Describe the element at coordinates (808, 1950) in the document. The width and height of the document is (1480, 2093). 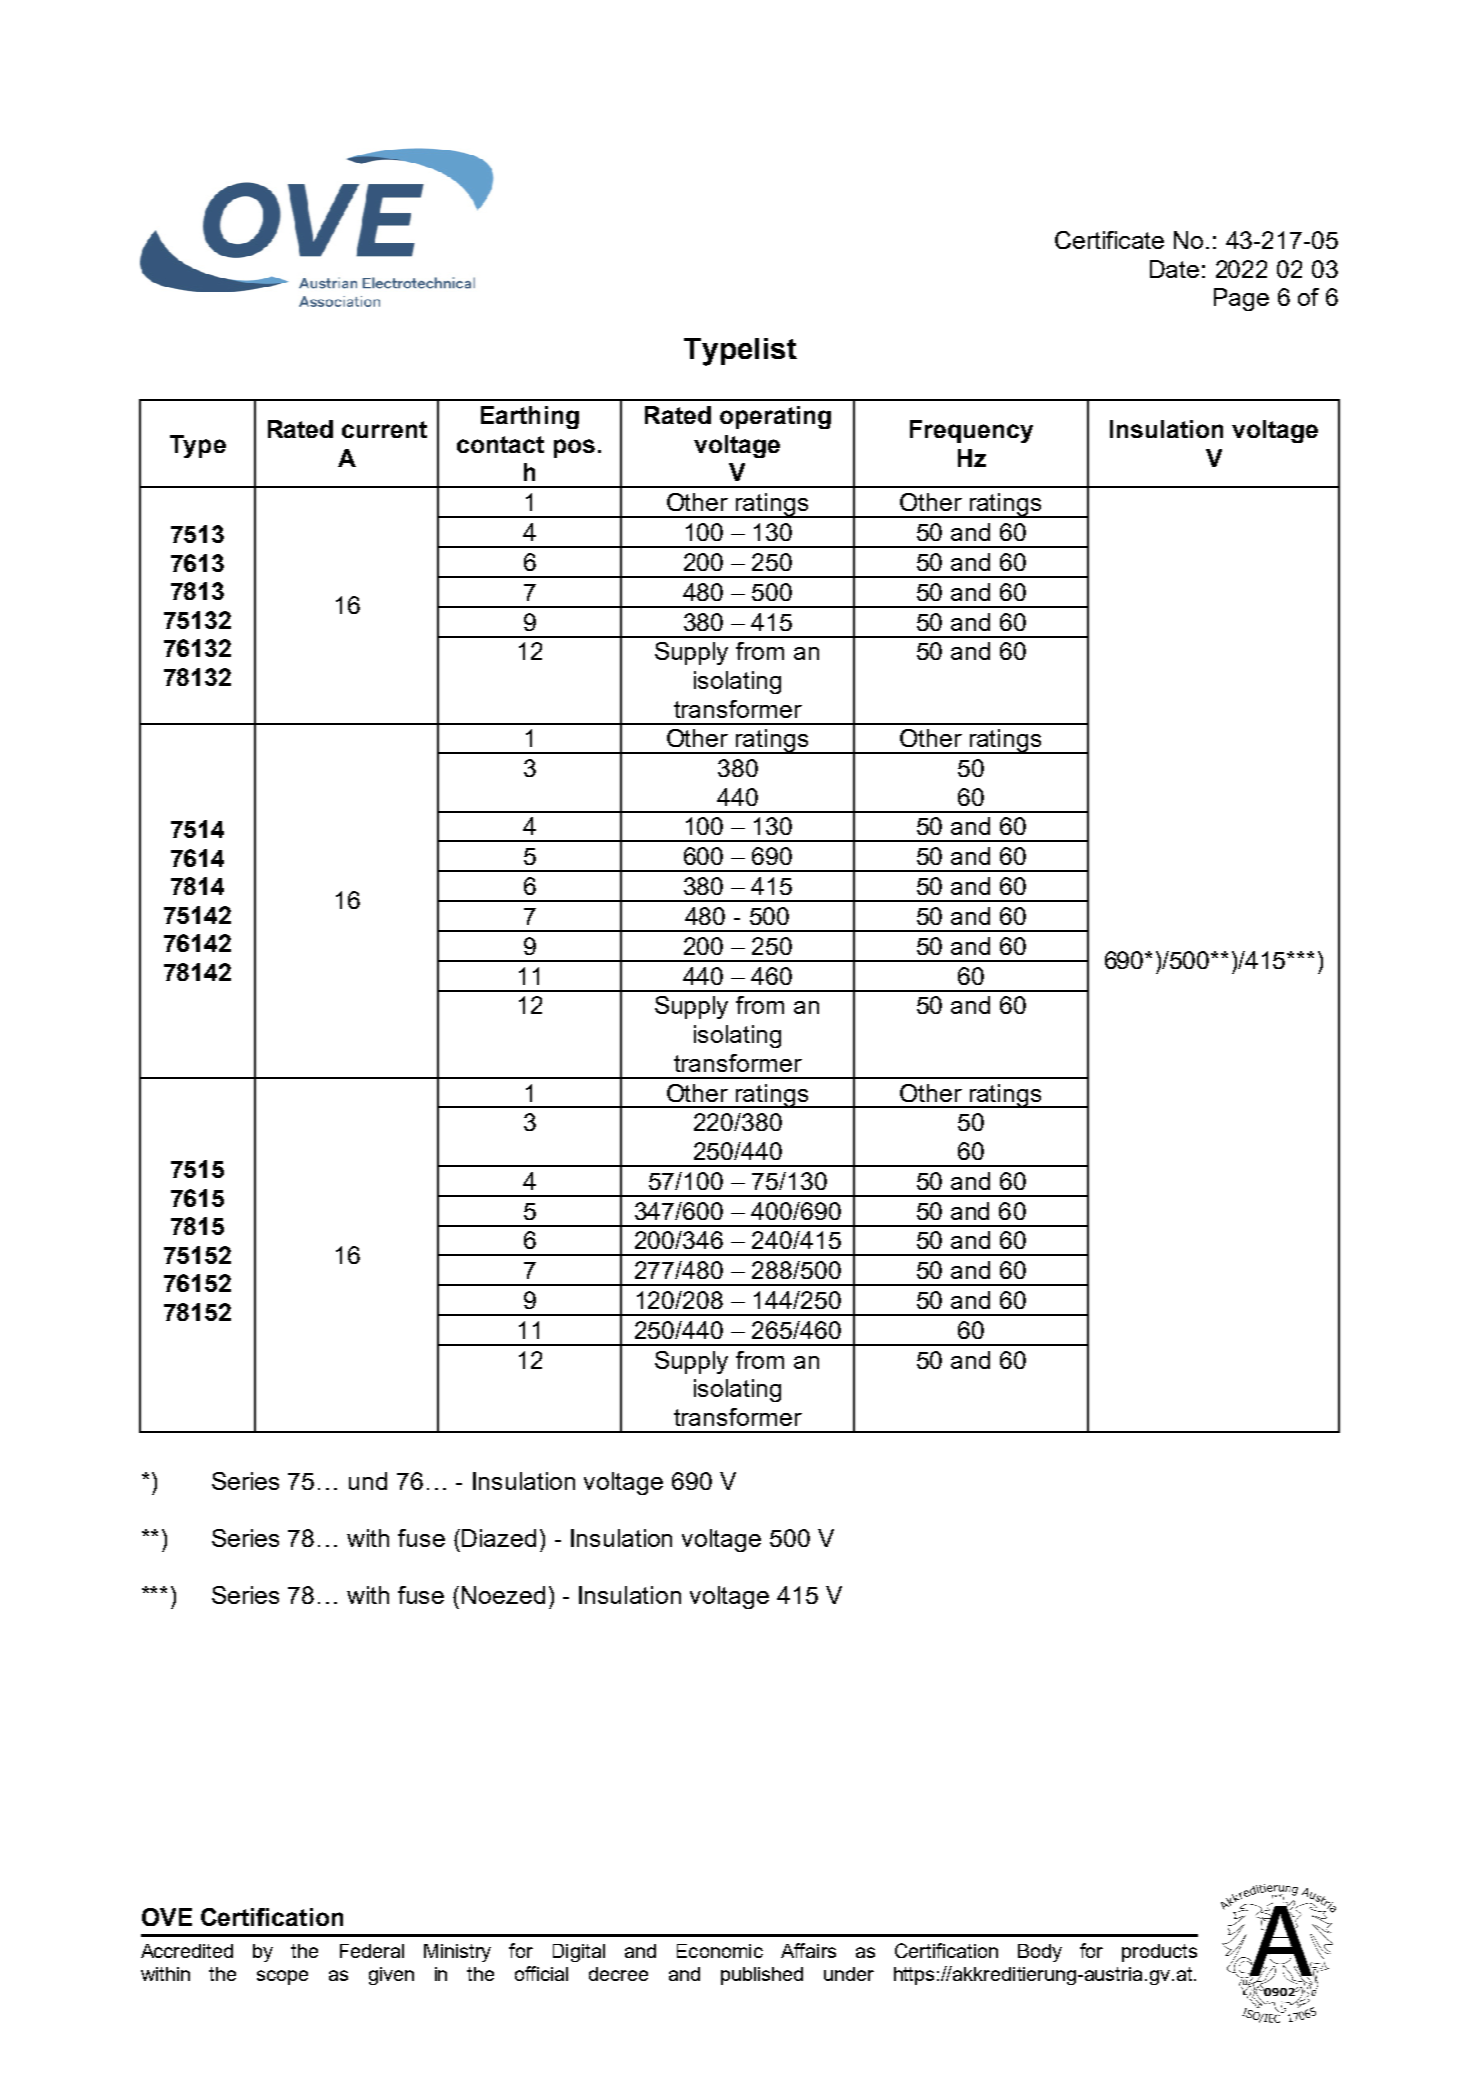
I see `Affairs` at that location.
